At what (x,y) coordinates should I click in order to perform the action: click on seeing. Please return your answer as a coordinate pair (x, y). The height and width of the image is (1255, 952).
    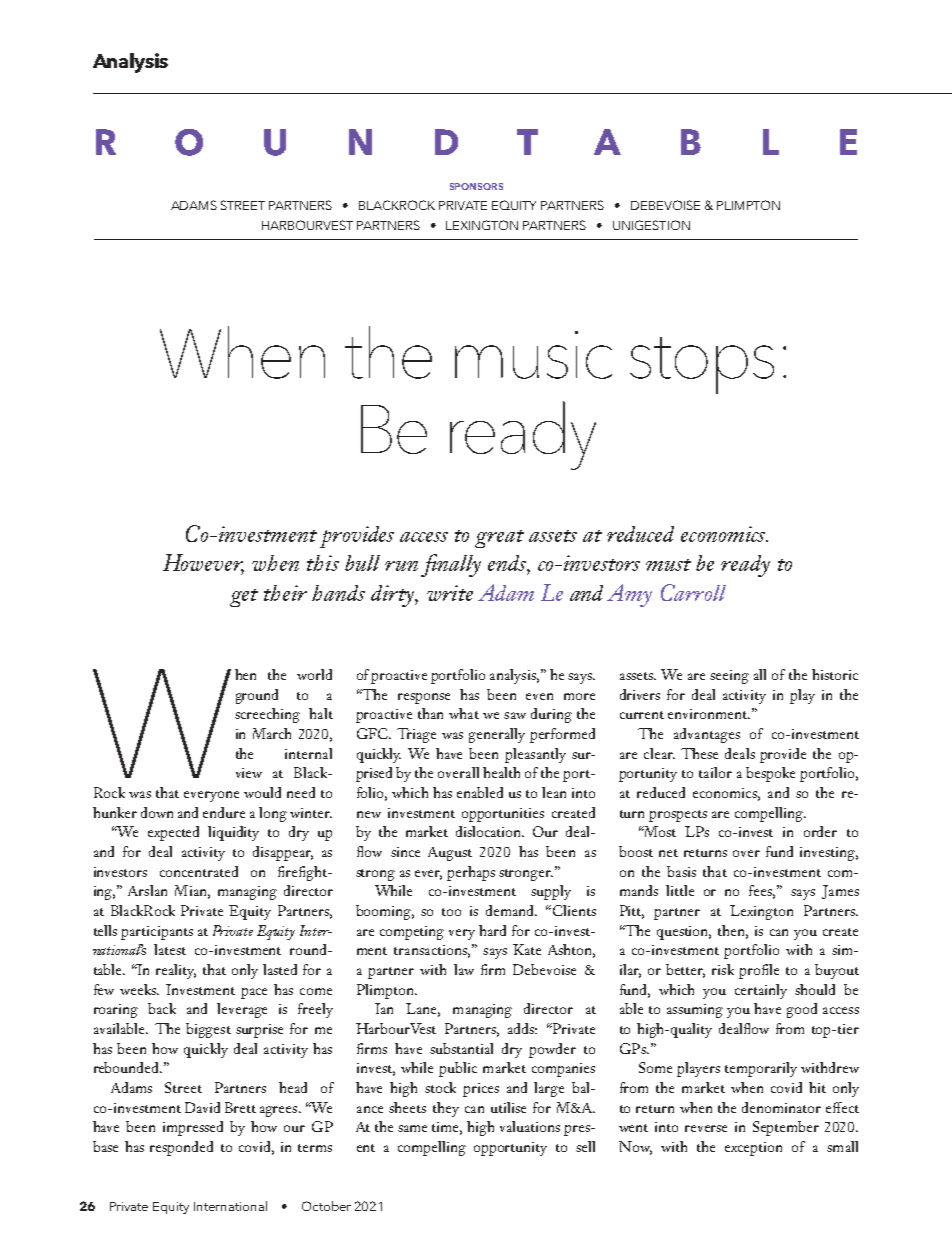
    Looking at the image, I should click on (729, 677).
